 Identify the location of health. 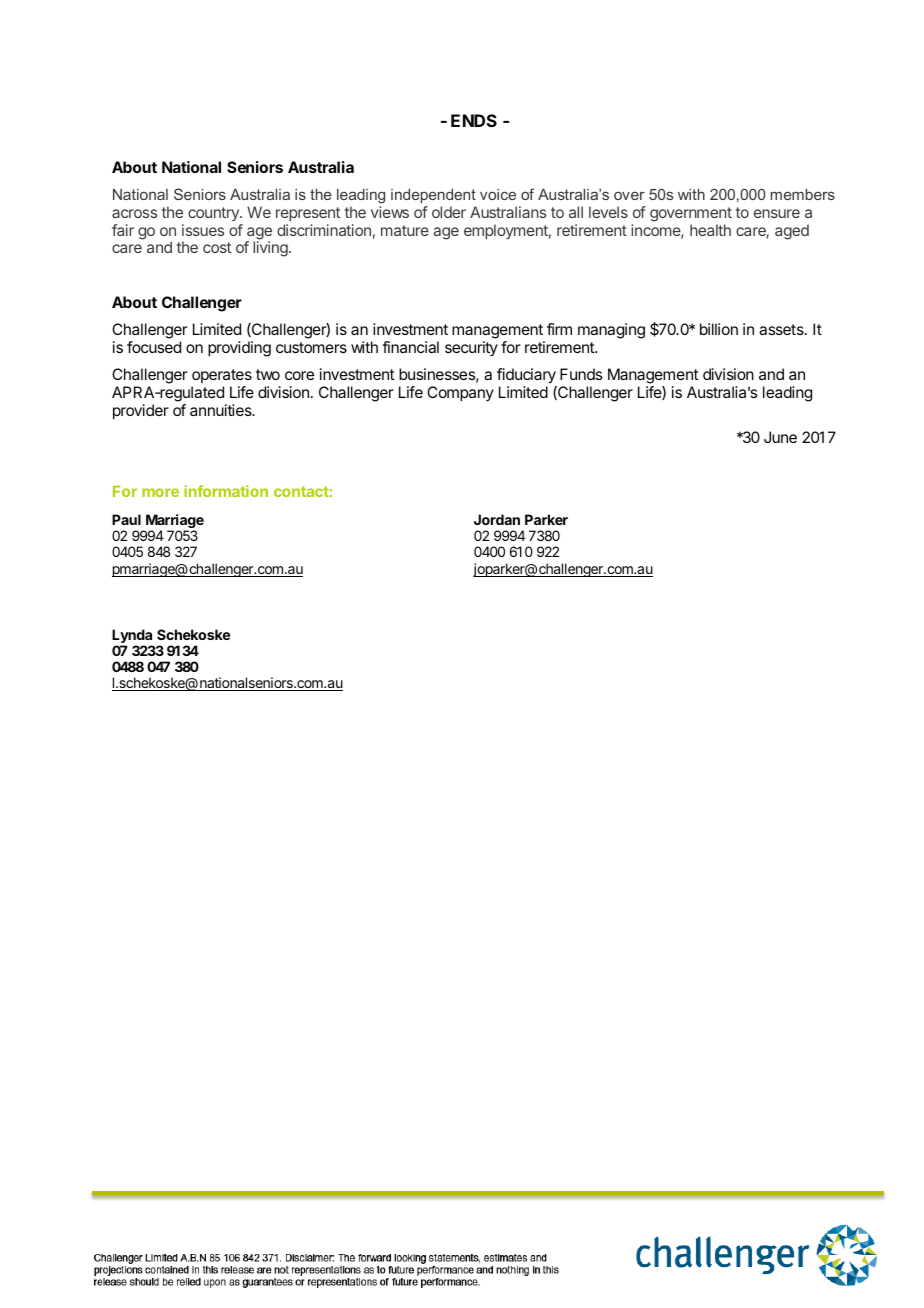
(710, 230).
